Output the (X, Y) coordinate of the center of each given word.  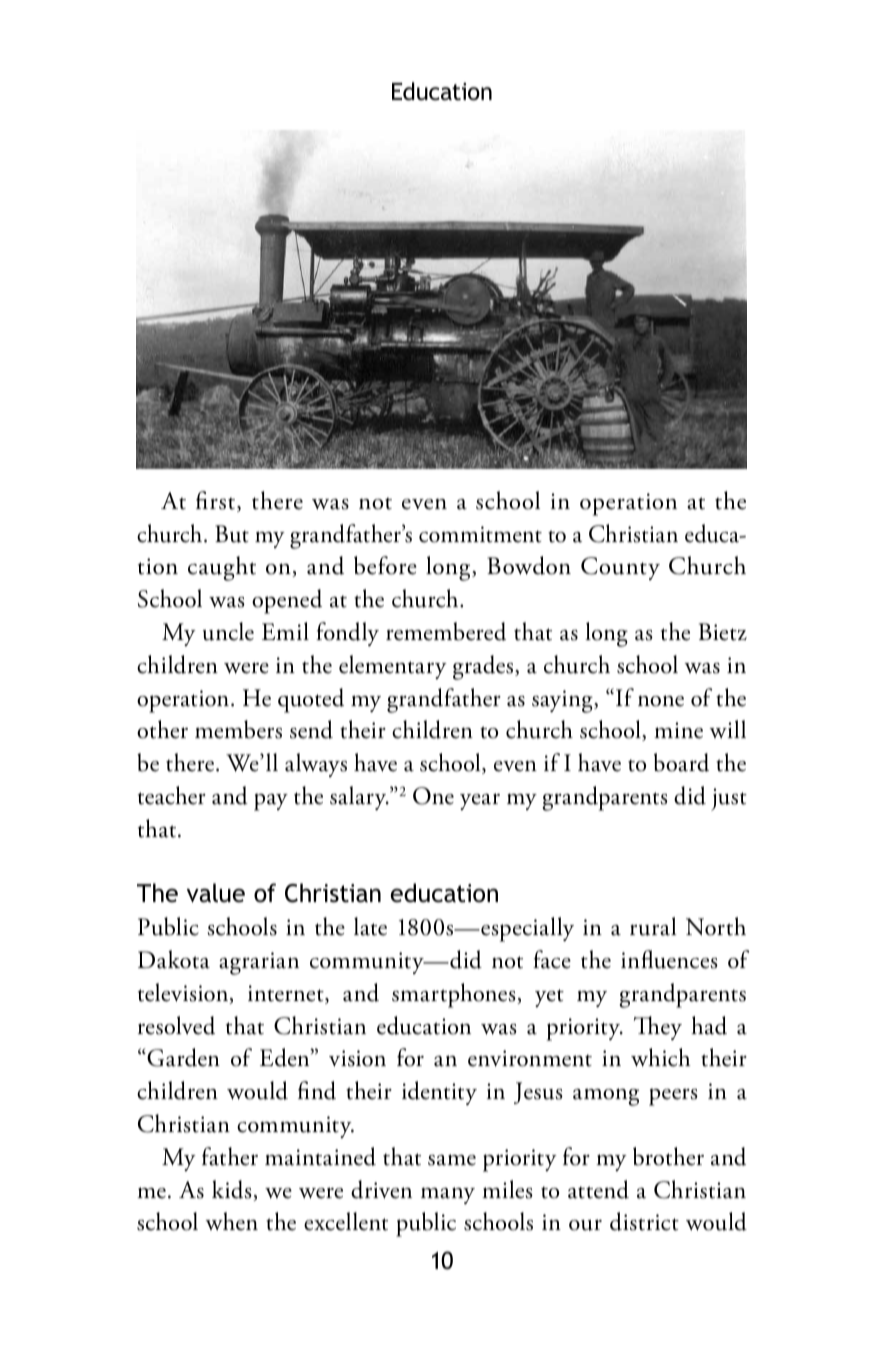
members (238, 729)
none (661, 701)
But (232, 534)
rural (653, 926)
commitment (480, 534)
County (620, 568)
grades (484, 667)
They (658, 1028)
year (480, 801)
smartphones (455, 995)
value (216, 893)
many (448, 1195)
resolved (176, 1025)
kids (233, 1190)
